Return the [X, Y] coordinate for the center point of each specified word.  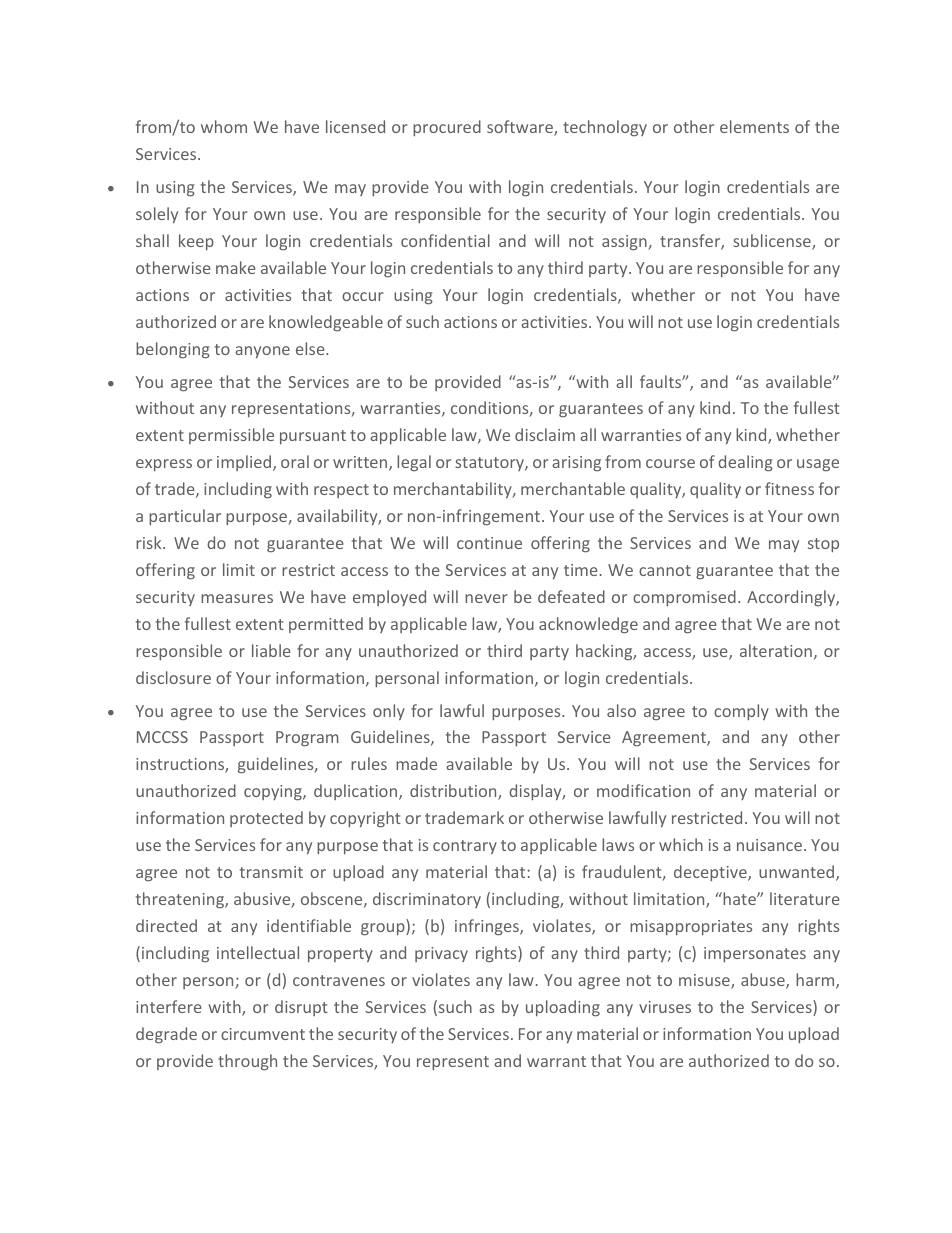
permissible [231, 436]
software [521, 128]
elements [754, 126]
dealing [745, 463]
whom [224, 126]
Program [307, 739]
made [416, 763]
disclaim [545, 434]
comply [741, 712]
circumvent [263, 1034]
